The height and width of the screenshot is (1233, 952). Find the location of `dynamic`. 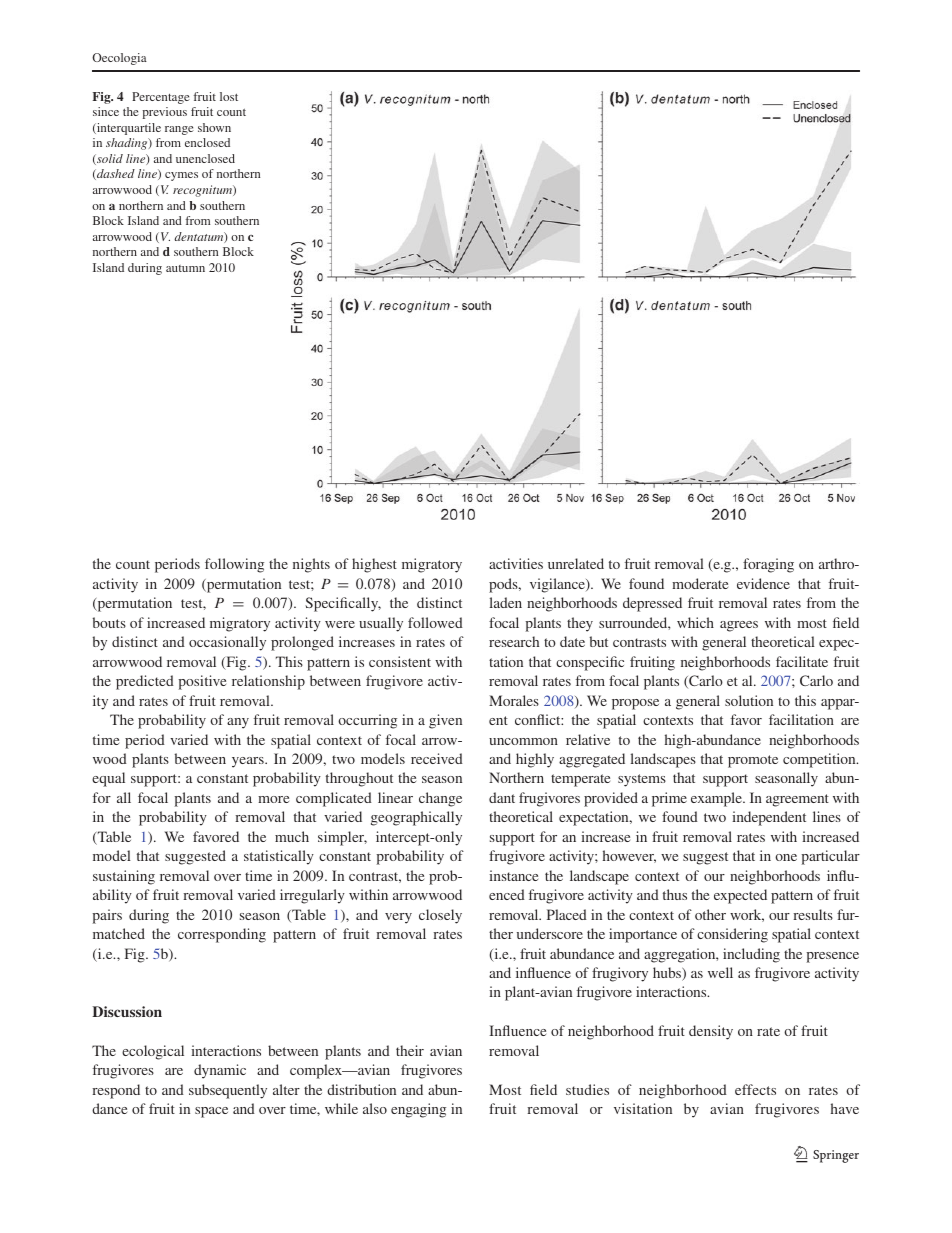

dynamic is located at coordinates (220, 1071).
